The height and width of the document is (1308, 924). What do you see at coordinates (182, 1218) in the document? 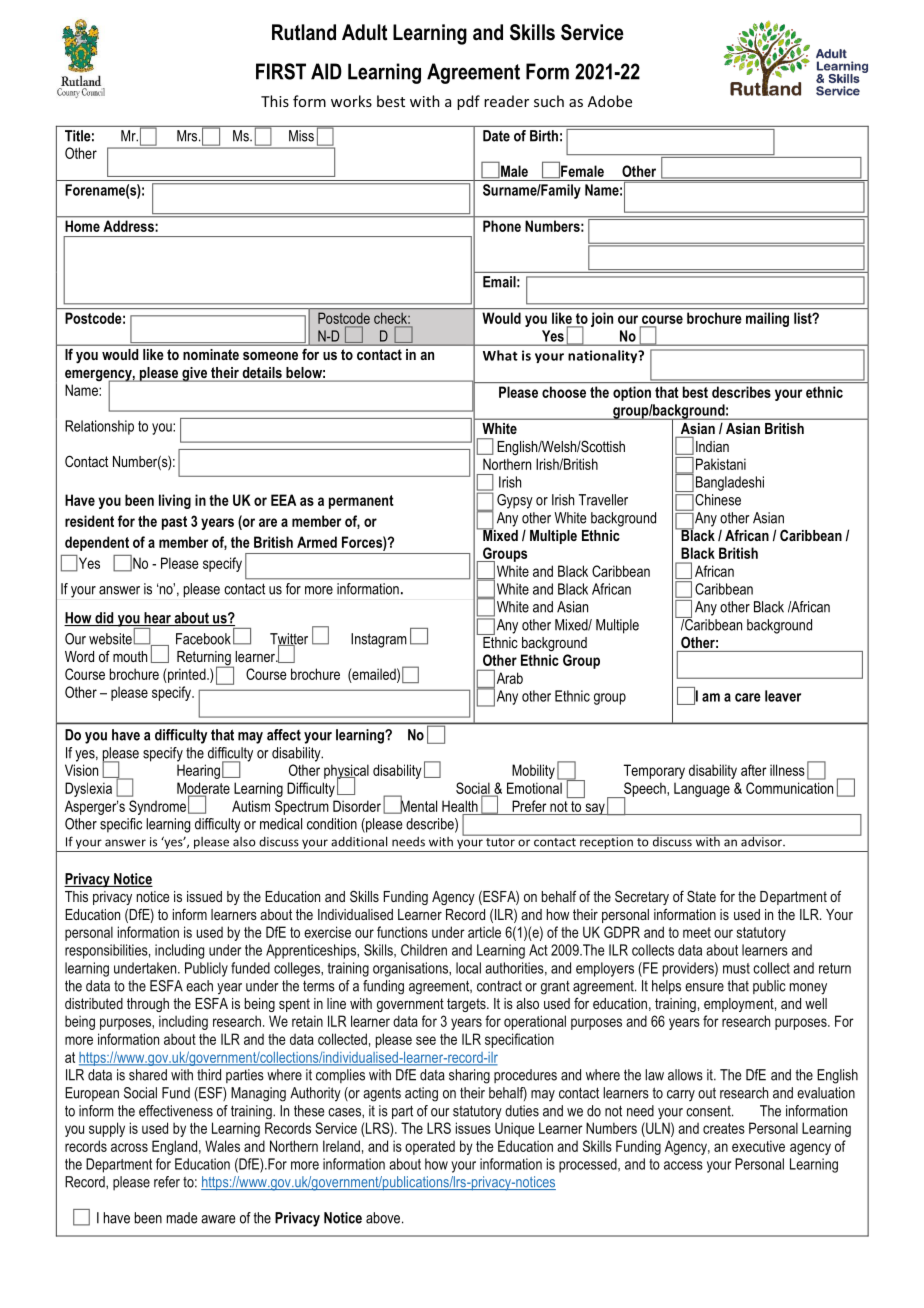
I see `made` at bounding box center [182, 1218].
